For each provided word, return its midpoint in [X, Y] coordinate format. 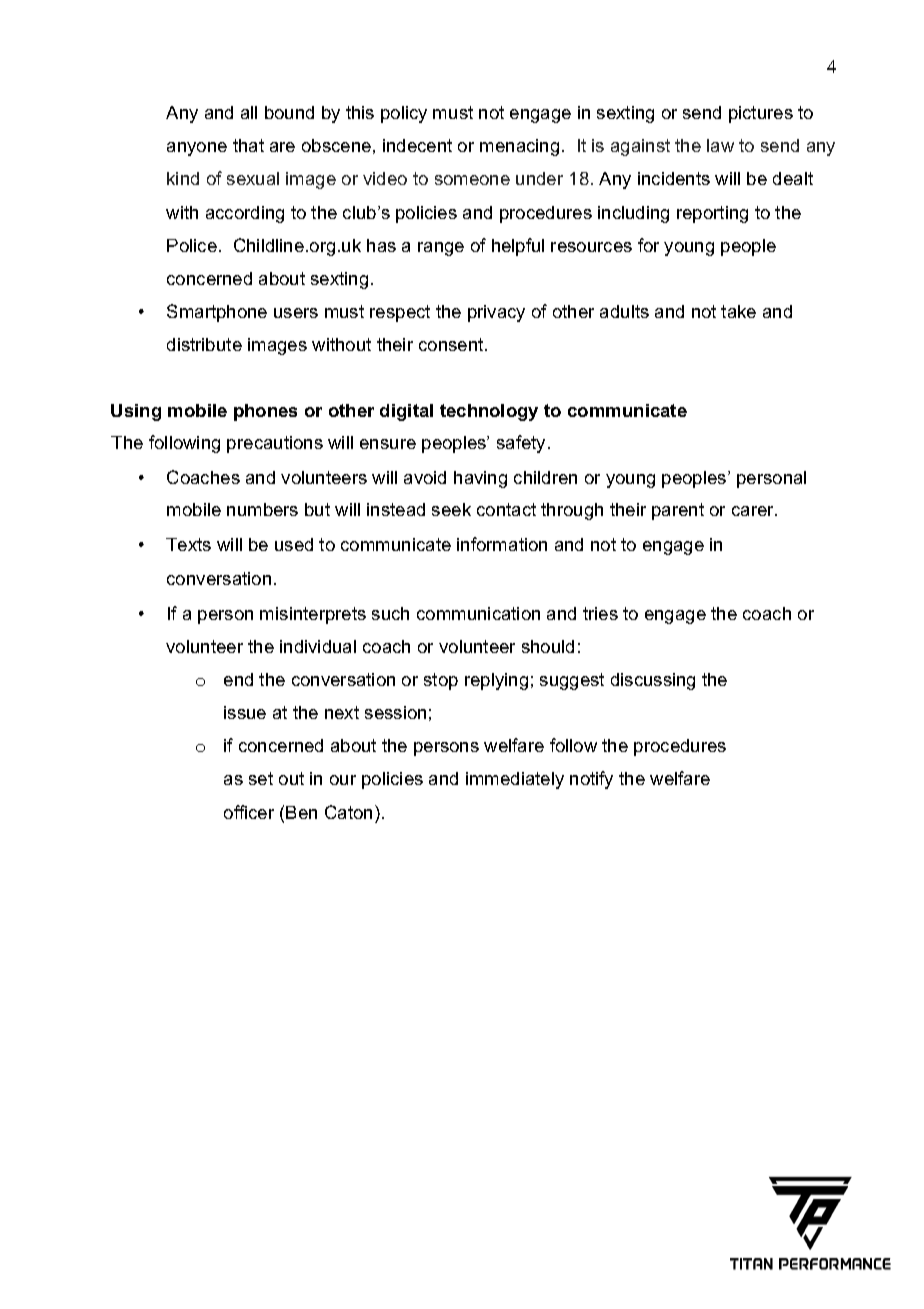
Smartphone [217, 313]
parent [678, 511]
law [720, 145]
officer [249, 812]
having [480, 479]
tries [600, 613]
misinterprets [313, 615]
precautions [275, 444]
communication [478, 613]
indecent [417, 145]
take [738, 311]
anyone [197, 149]
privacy [496, 313]
